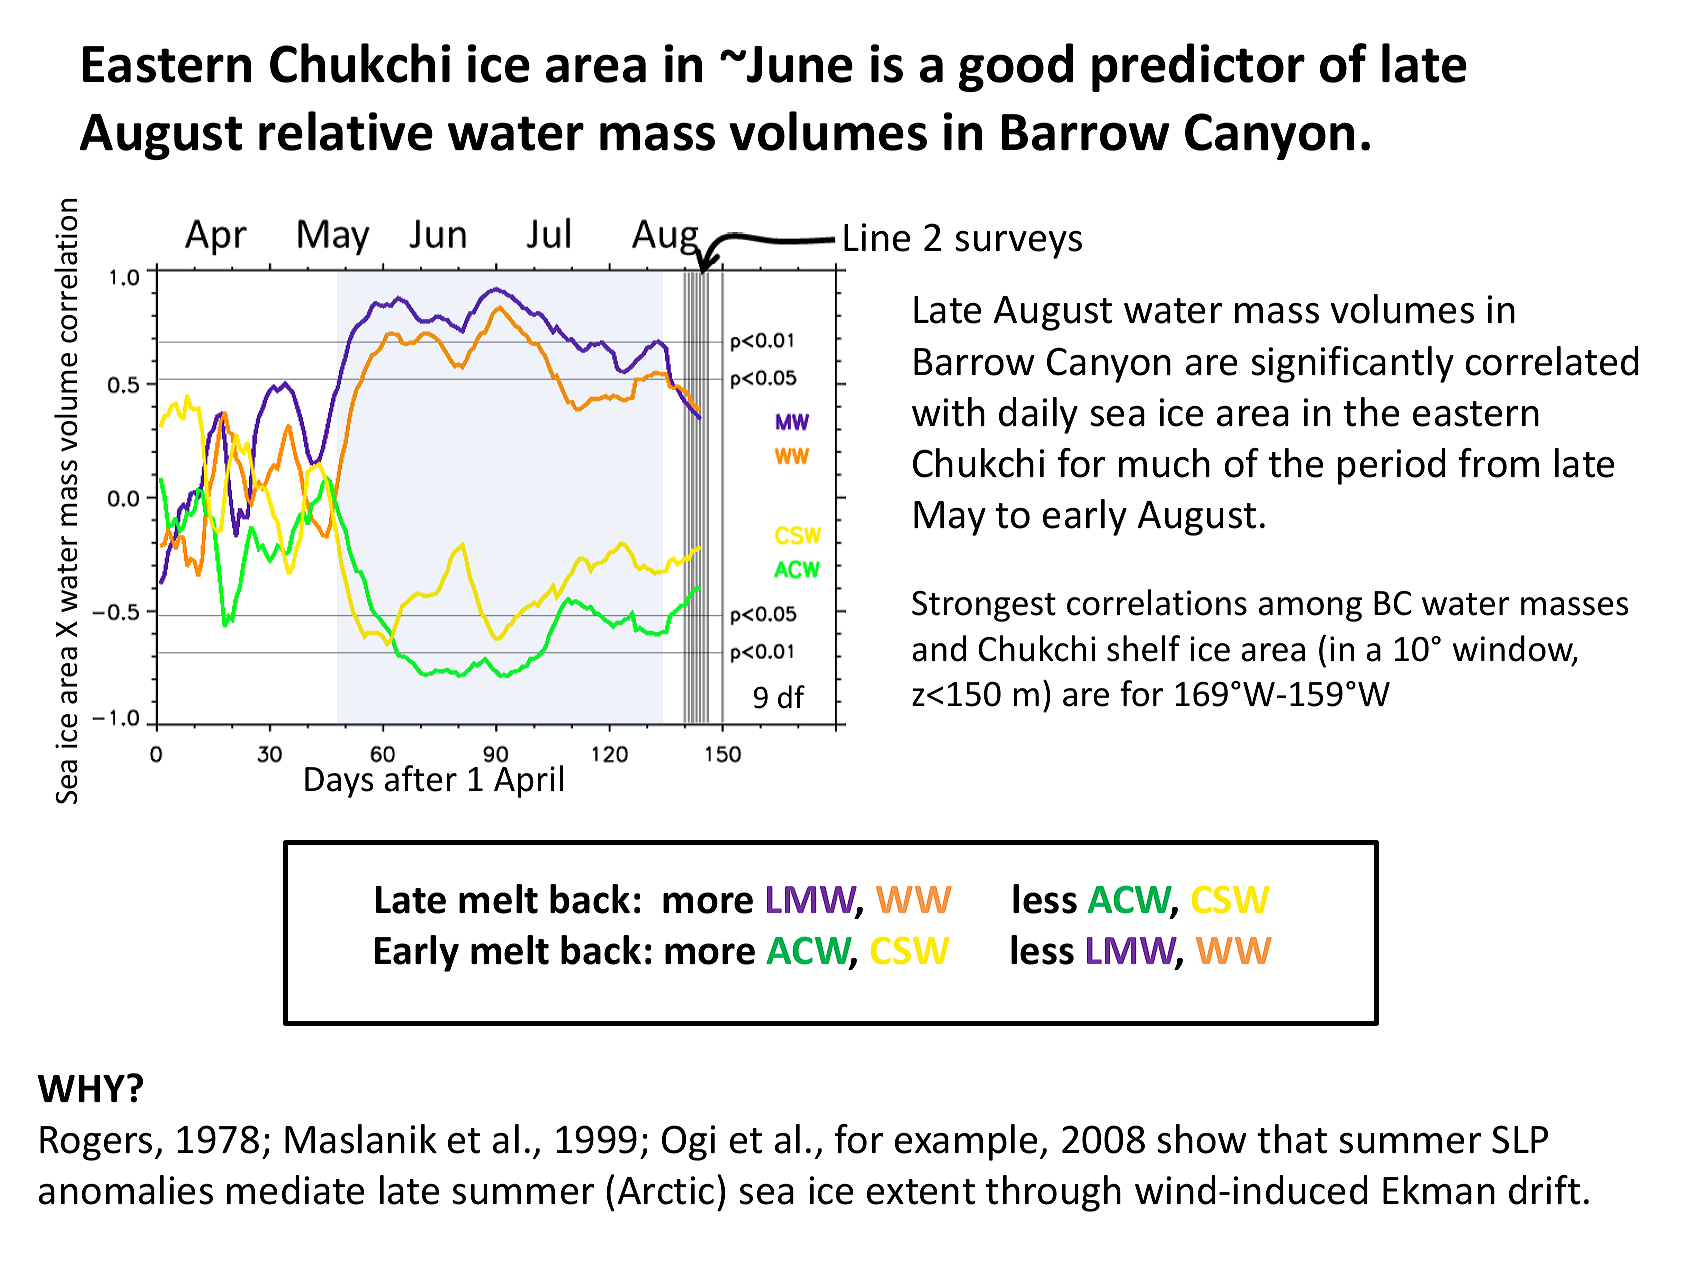 Image resolution: width=1703 pixels, height=1278 pixels. What do you see at coordinates (948, 412) in the document?
I see `with` at bounding box center [948, 412].
